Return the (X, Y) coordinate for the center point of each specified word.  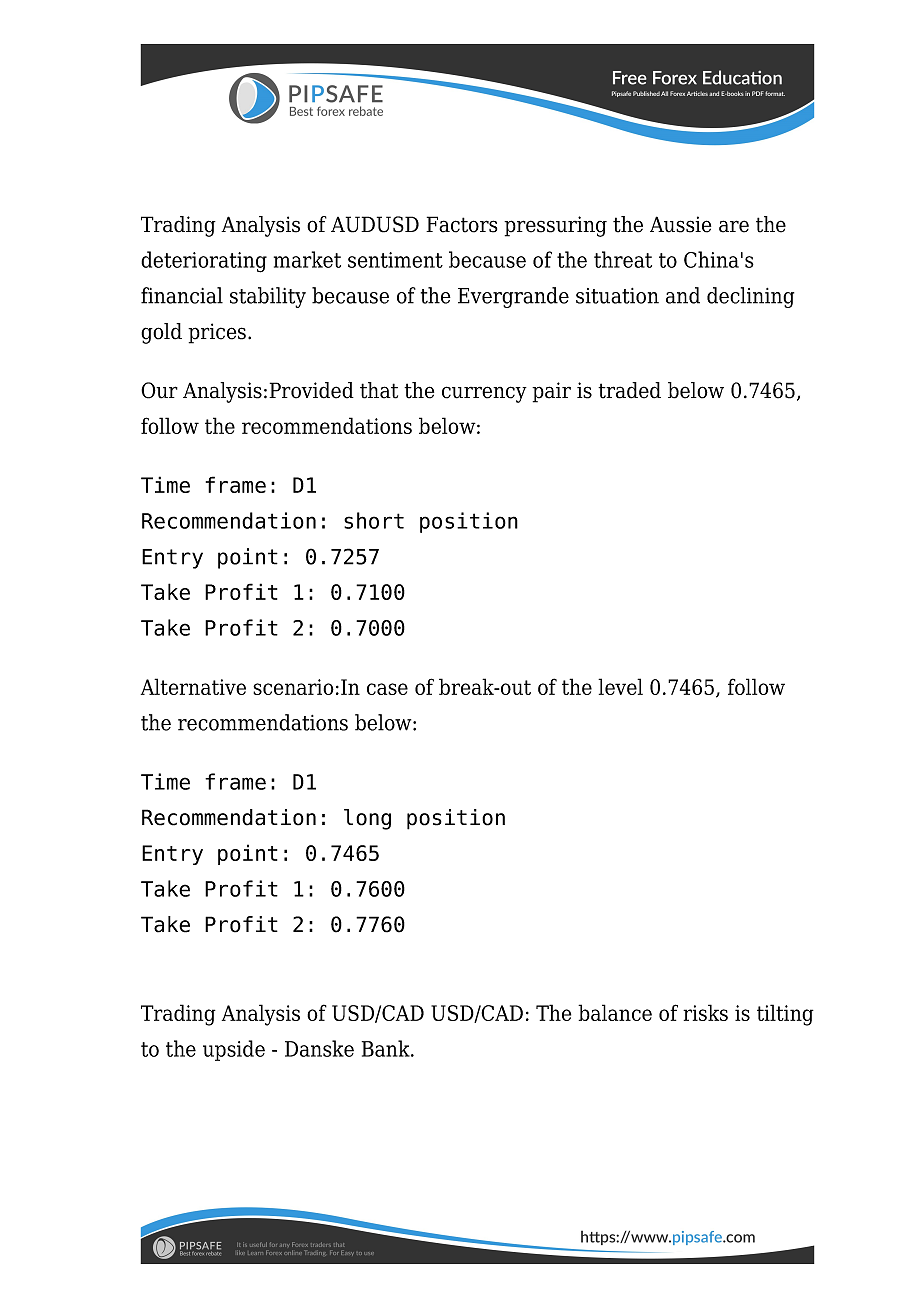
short (374, 520)
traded (629, 390)
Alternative (193, 686)
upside (234, 1050)
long (367, 819)
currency (484, 394)
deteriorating (204, 262)
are (734, 226)
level (620, 686)
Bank (387, 1048)
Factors (461, 224)
